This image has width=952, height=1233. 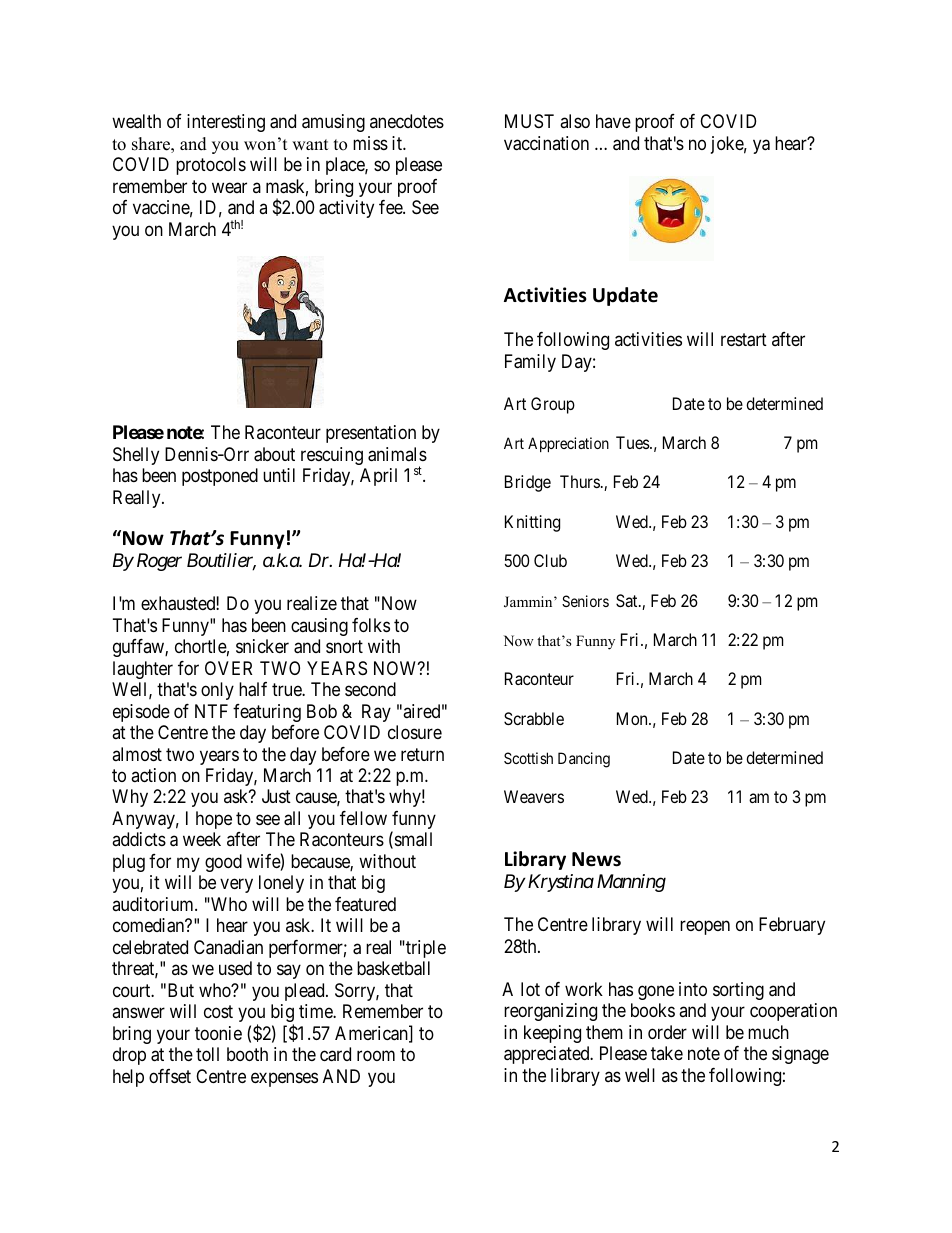 What do you see at coordinates (220, 477) in the image?
I see `postponed` at bounding box center [220, 477].
